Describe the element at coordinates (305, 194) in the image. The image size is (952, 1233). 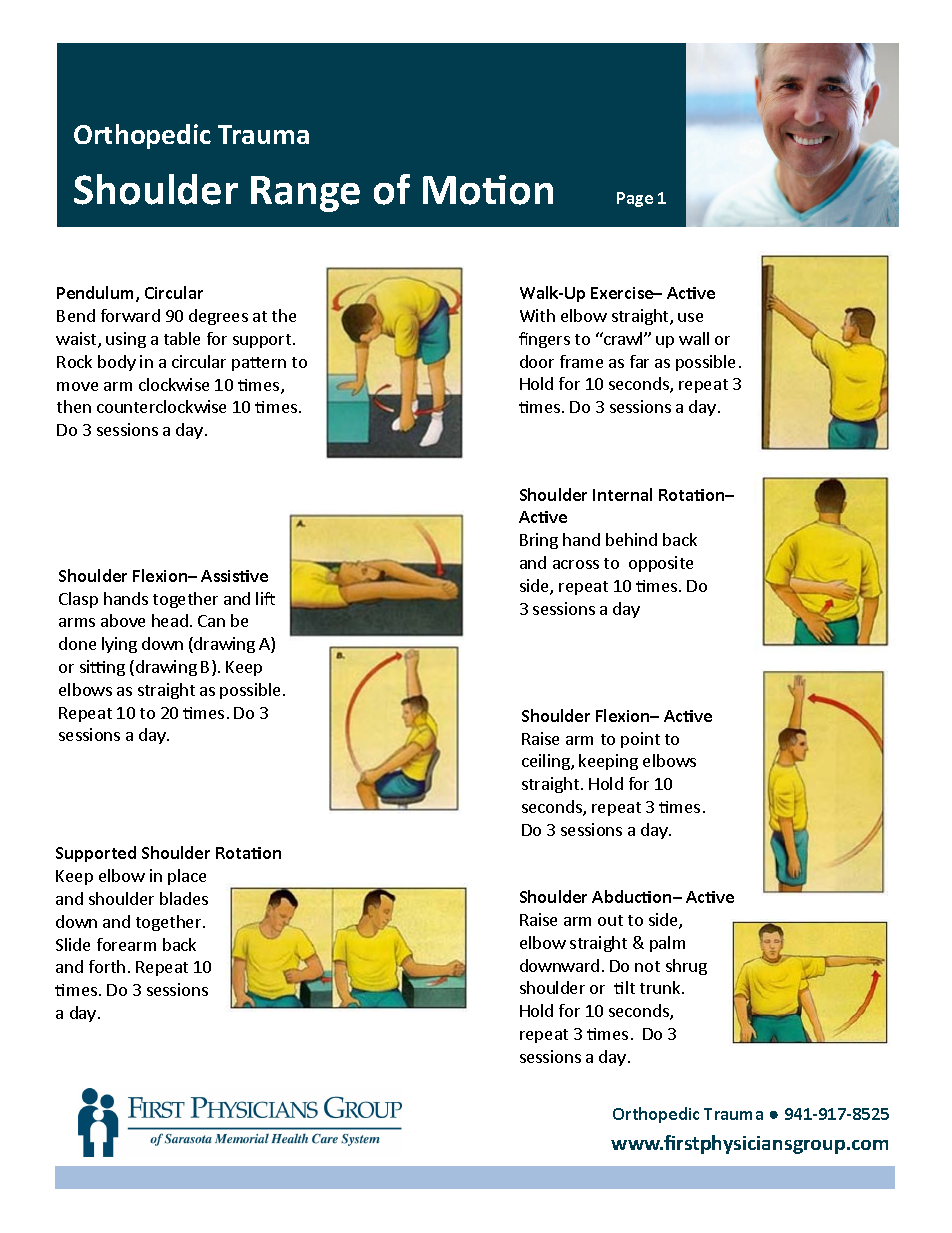
I see `Range` at that location.
